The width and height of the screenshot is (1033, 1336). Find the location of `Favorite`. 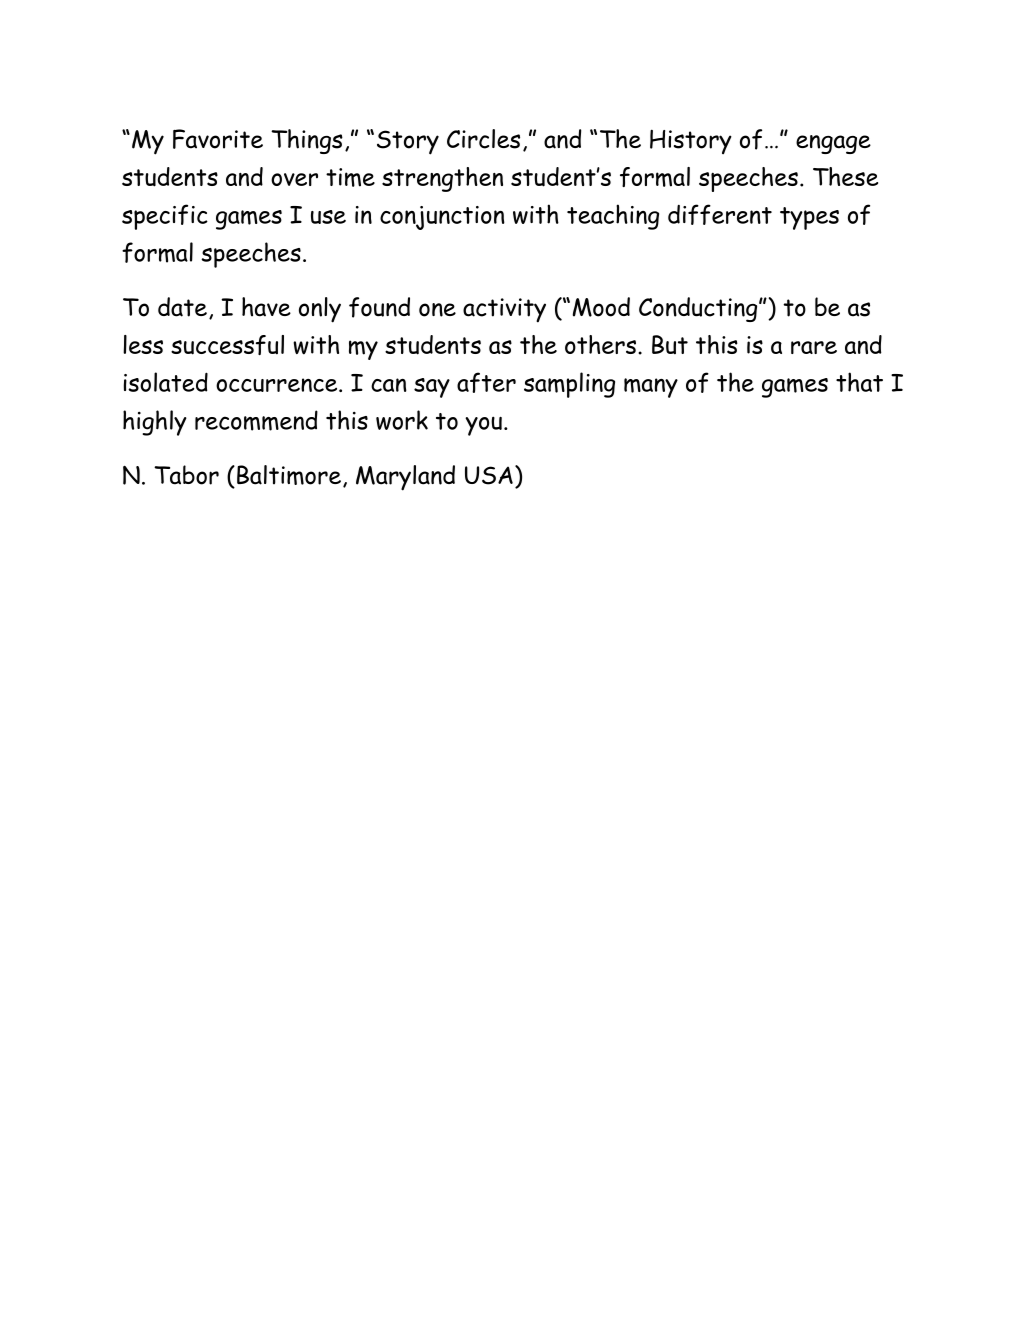

Favorite is located at coordinates (218, 139).
